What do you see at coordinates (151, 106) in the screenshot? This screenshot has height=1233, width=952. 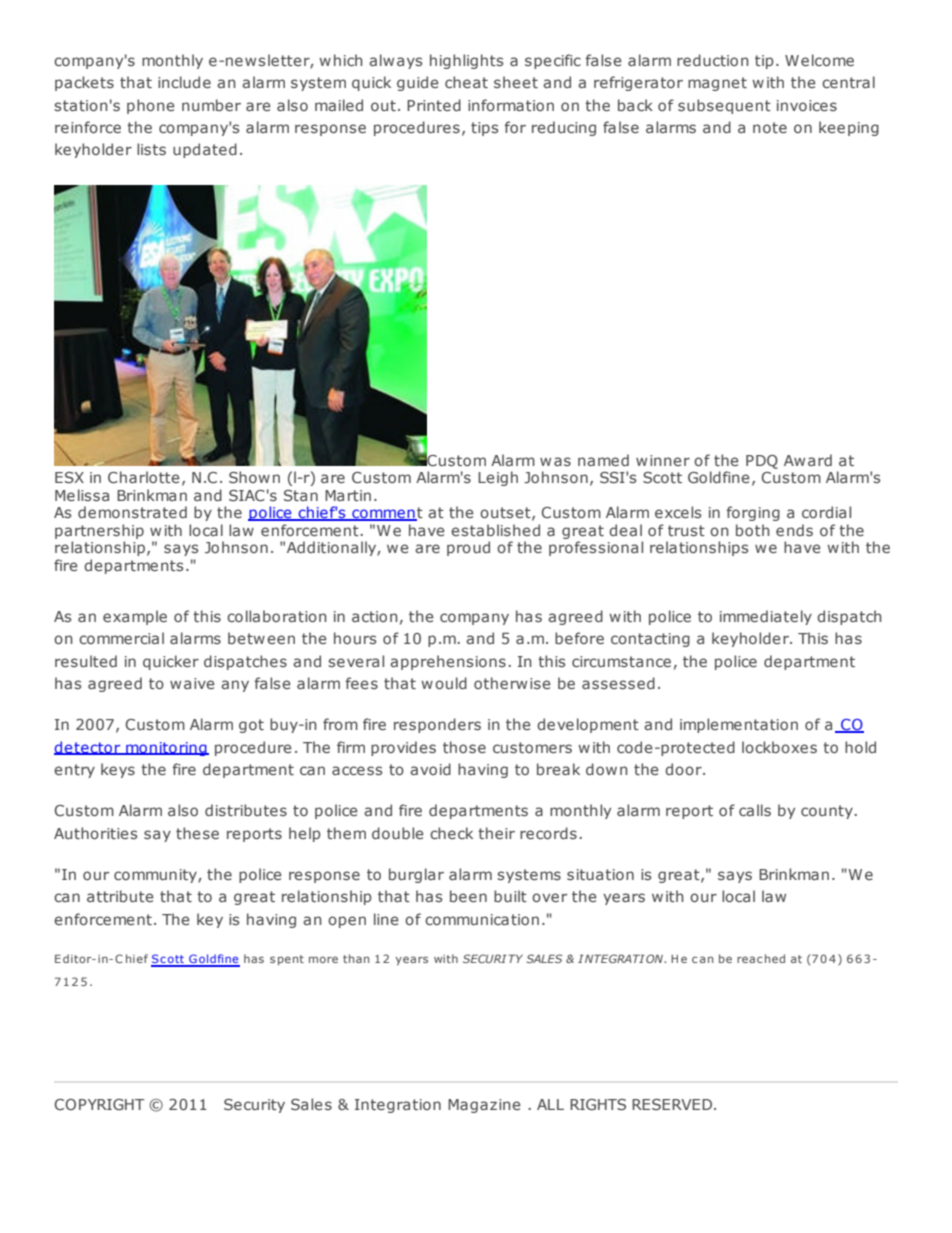 I see `phone` at bounding box center [151, 106].
